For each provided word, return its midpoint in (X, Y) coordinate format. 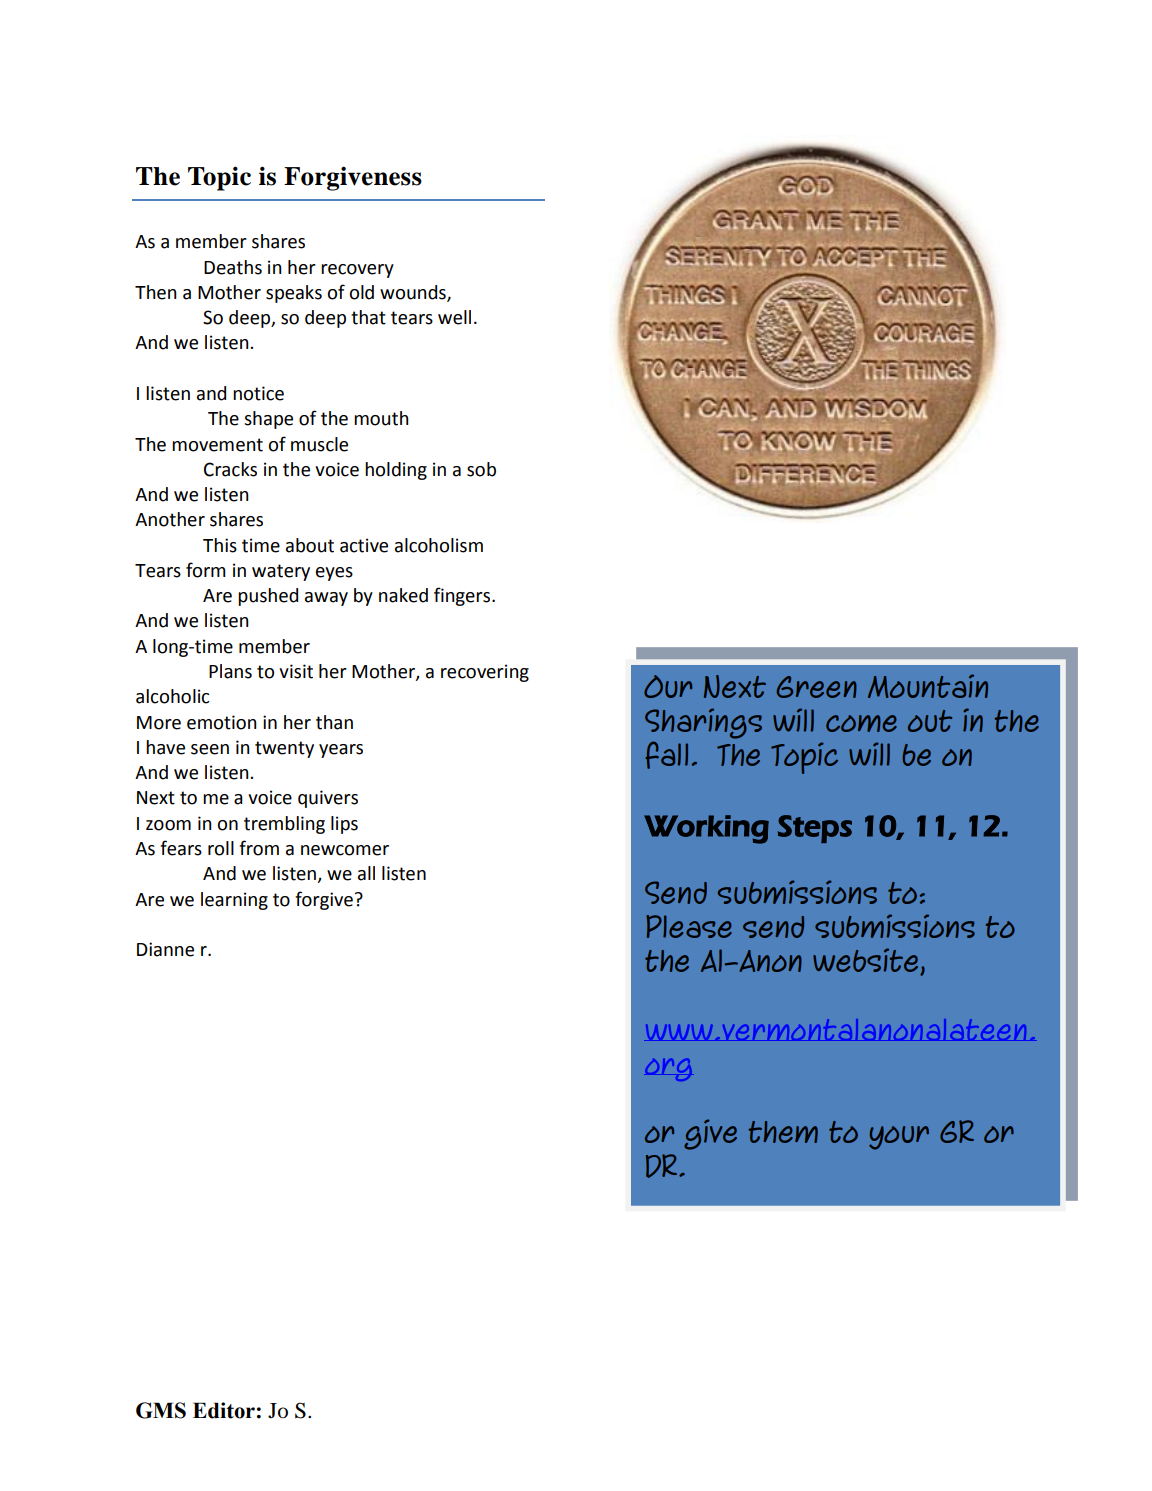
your (899, 1138)
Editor (224, 1410)
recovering (485, 673)
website (867, 961)
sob (481, 469)
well (454, 317)
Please (689, 926)
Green (817, 687)
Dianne (165, 949)
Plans (230, 671)
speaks (294, 294)
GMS (161, 1410)
